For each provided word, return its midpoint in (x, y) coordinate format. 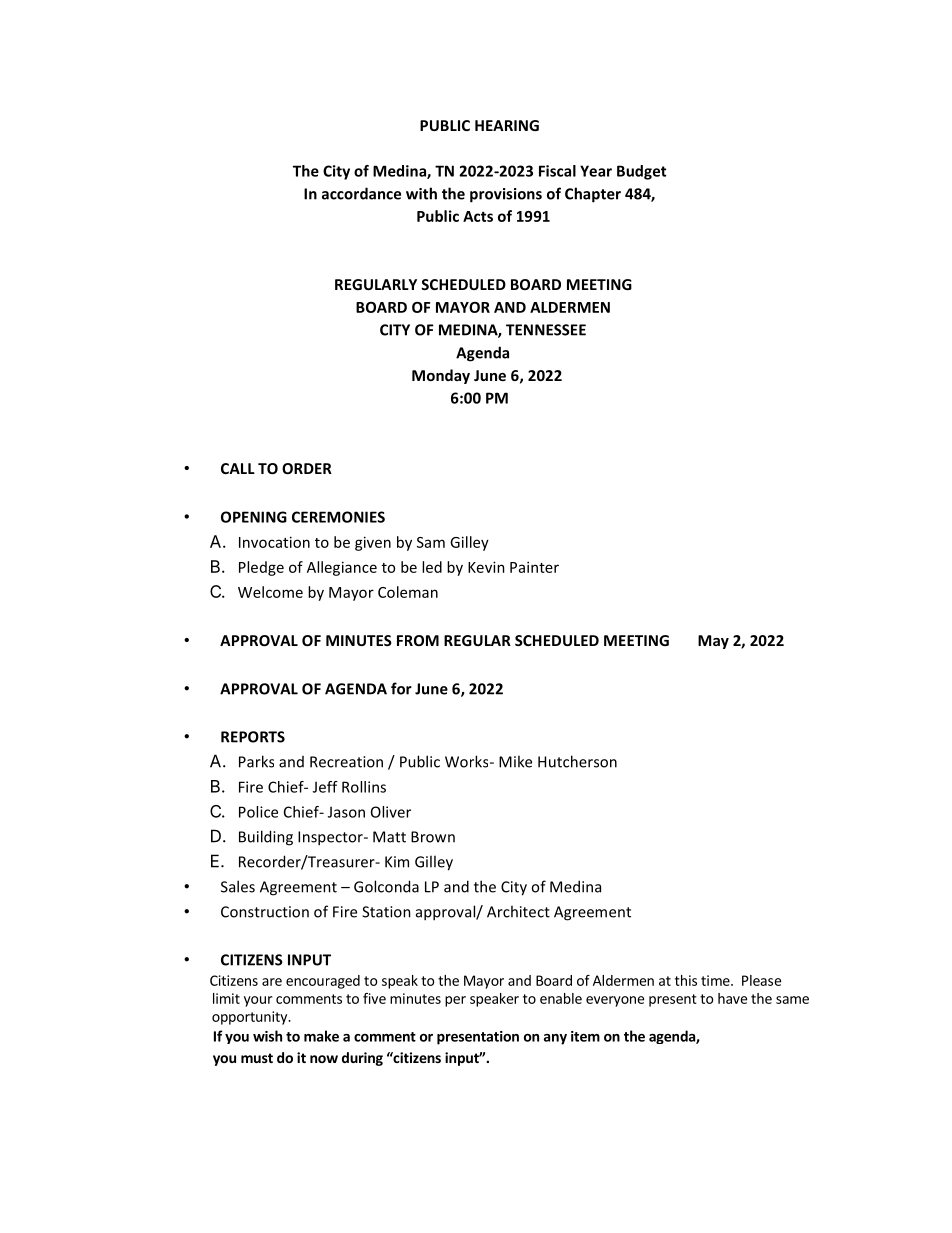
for (401, 688)
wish (267, 1036)
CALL (238, 468)
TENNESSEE (546, 330)
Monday (441, 376)
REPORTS (253, 737)
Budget (641, 172)
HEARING (507, 125)
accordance (361, 193)
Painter (534, 567)
